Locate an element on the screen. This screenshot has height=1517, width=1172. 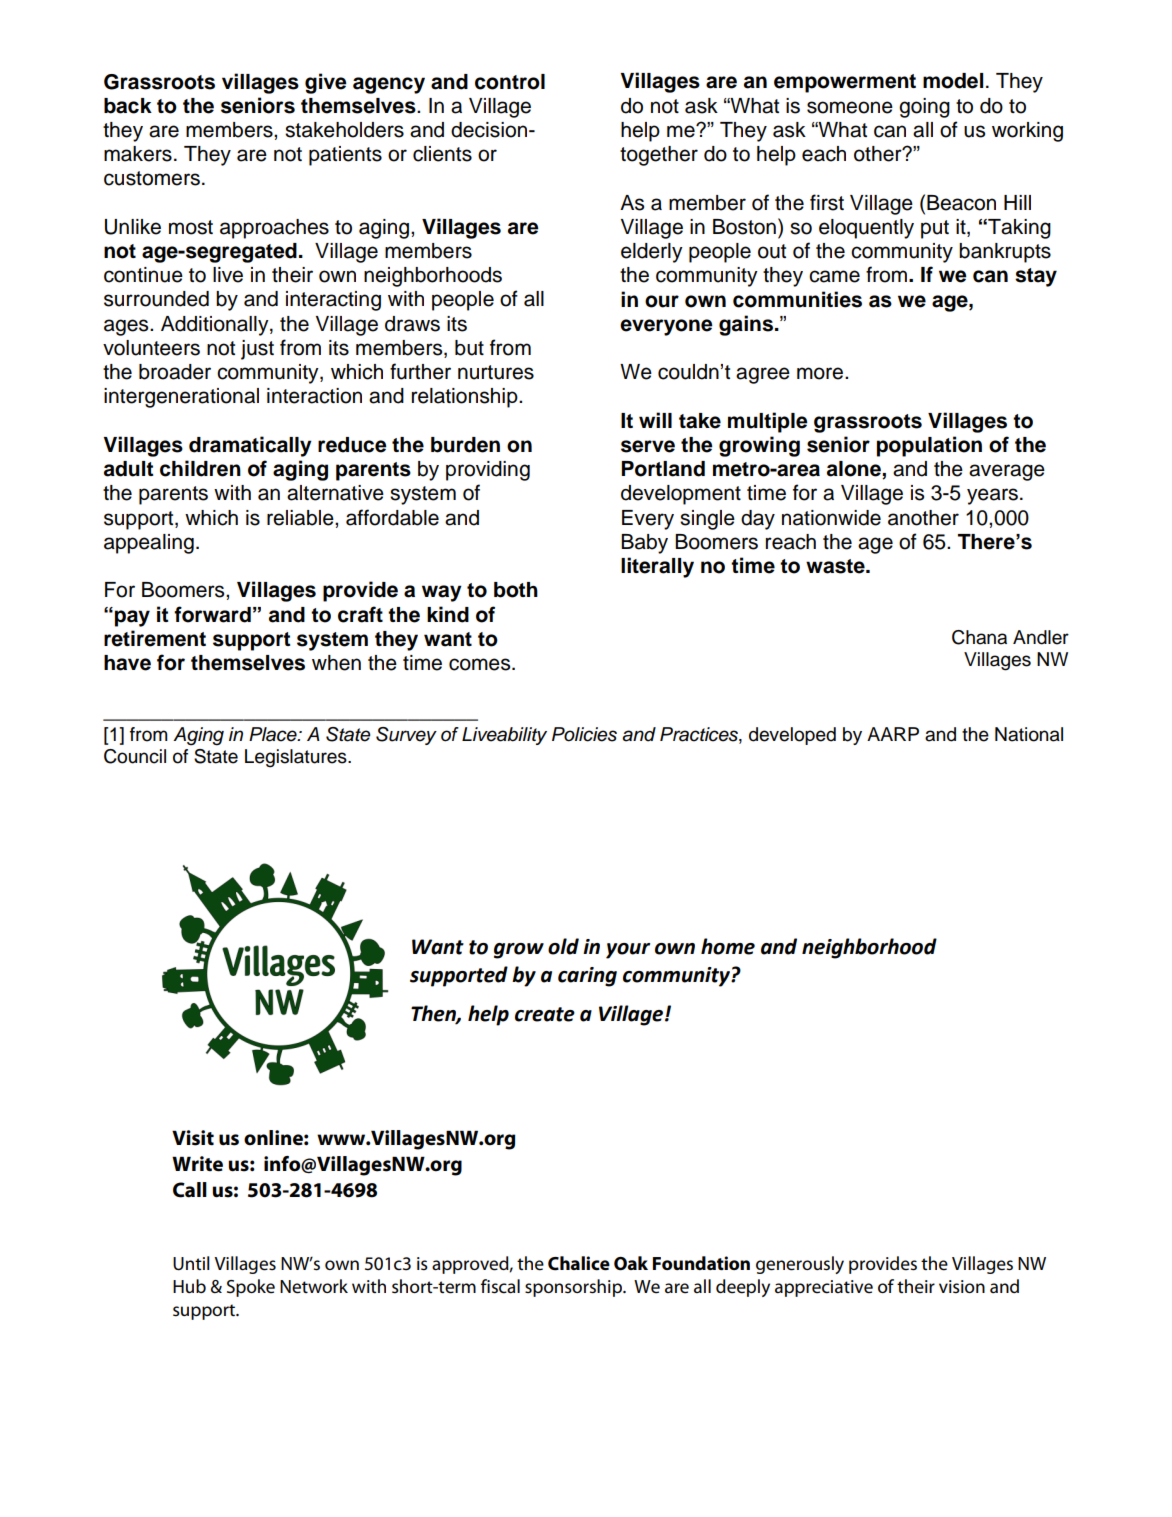
Portland is located at coordinates (663, 469).
